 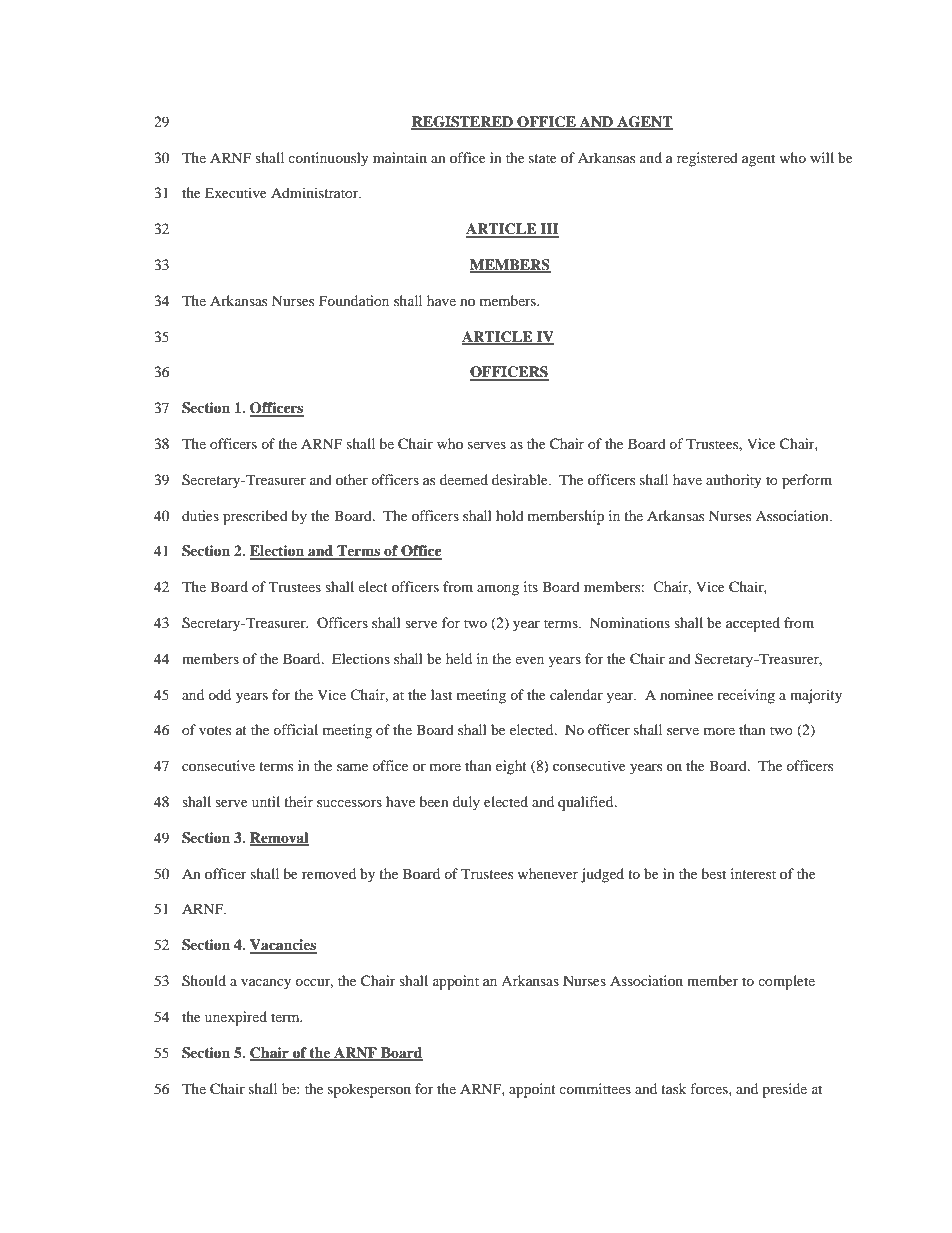 What do you see at coordinates (822, 157) in the page?
I see `will` at bounding box center [822, 157].
